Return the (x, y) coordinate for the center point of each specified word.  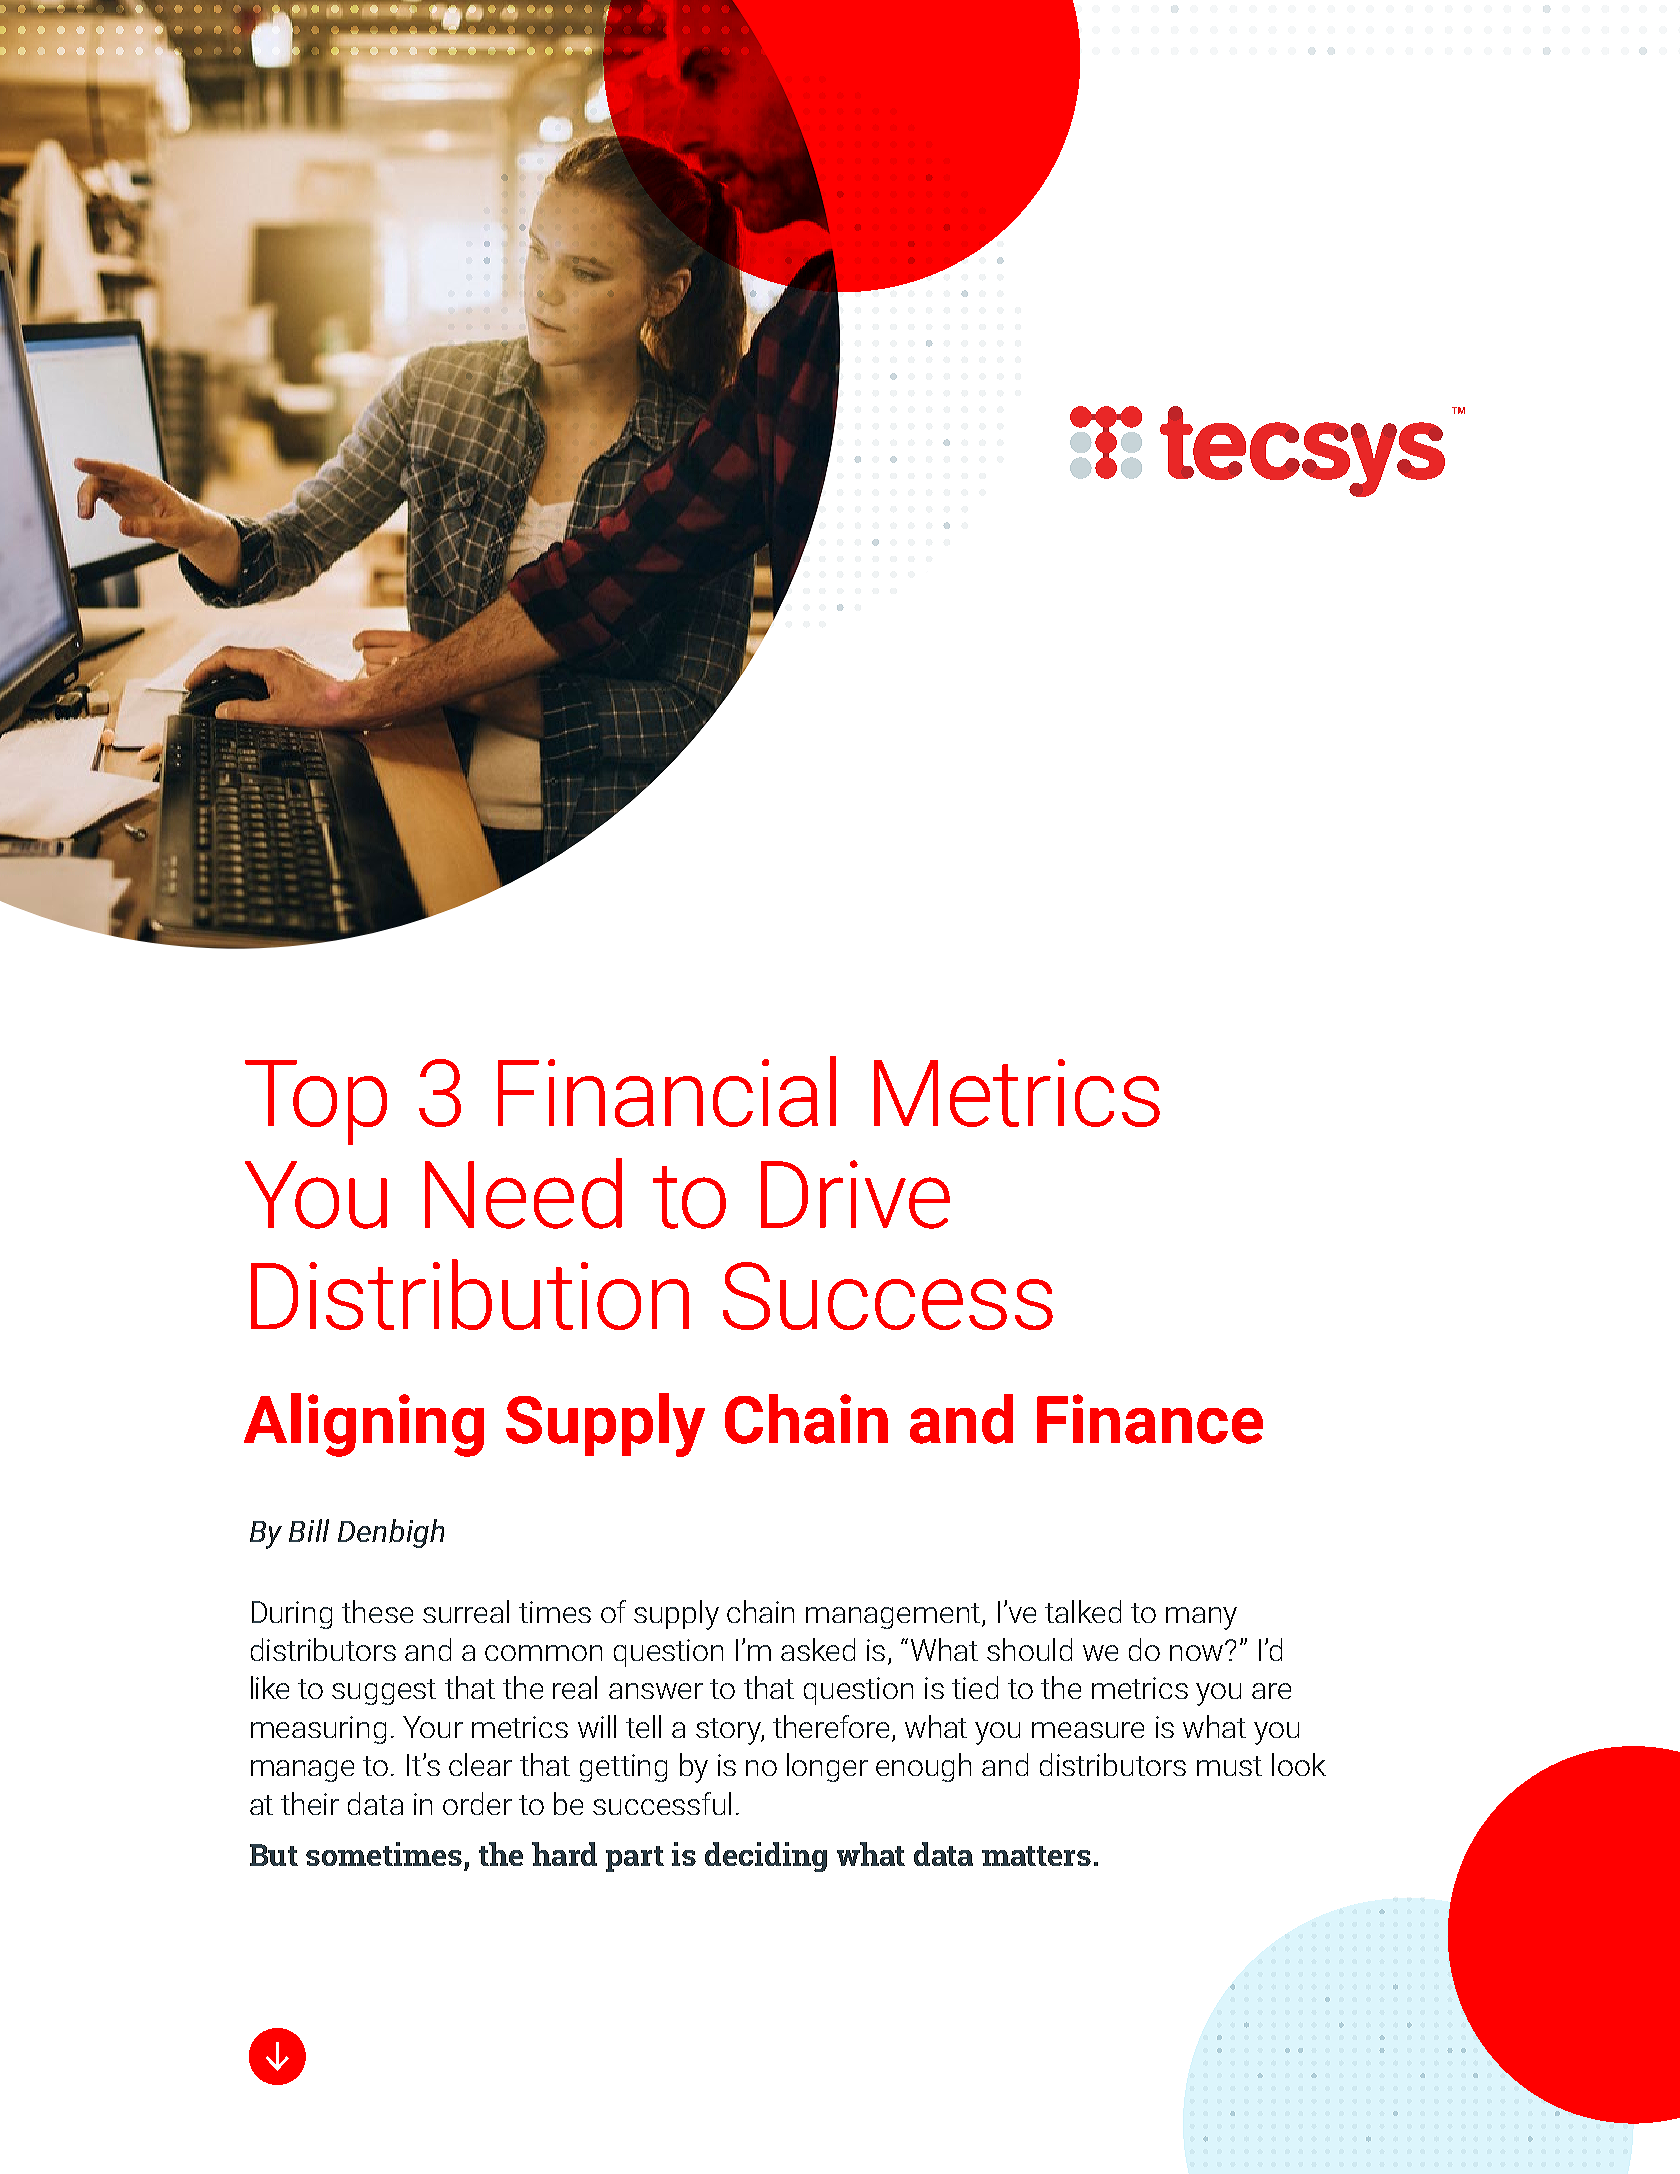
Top (316, 1102)
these (377, 1611)
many (1201, 1618)
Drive (855, 1194)
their (310, 1803)
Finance (1150, 1419)
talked (1083, 1611)
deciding (766, 1857)
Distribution (470, 1294)
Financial (667, 1091)
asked (818, 1649)
